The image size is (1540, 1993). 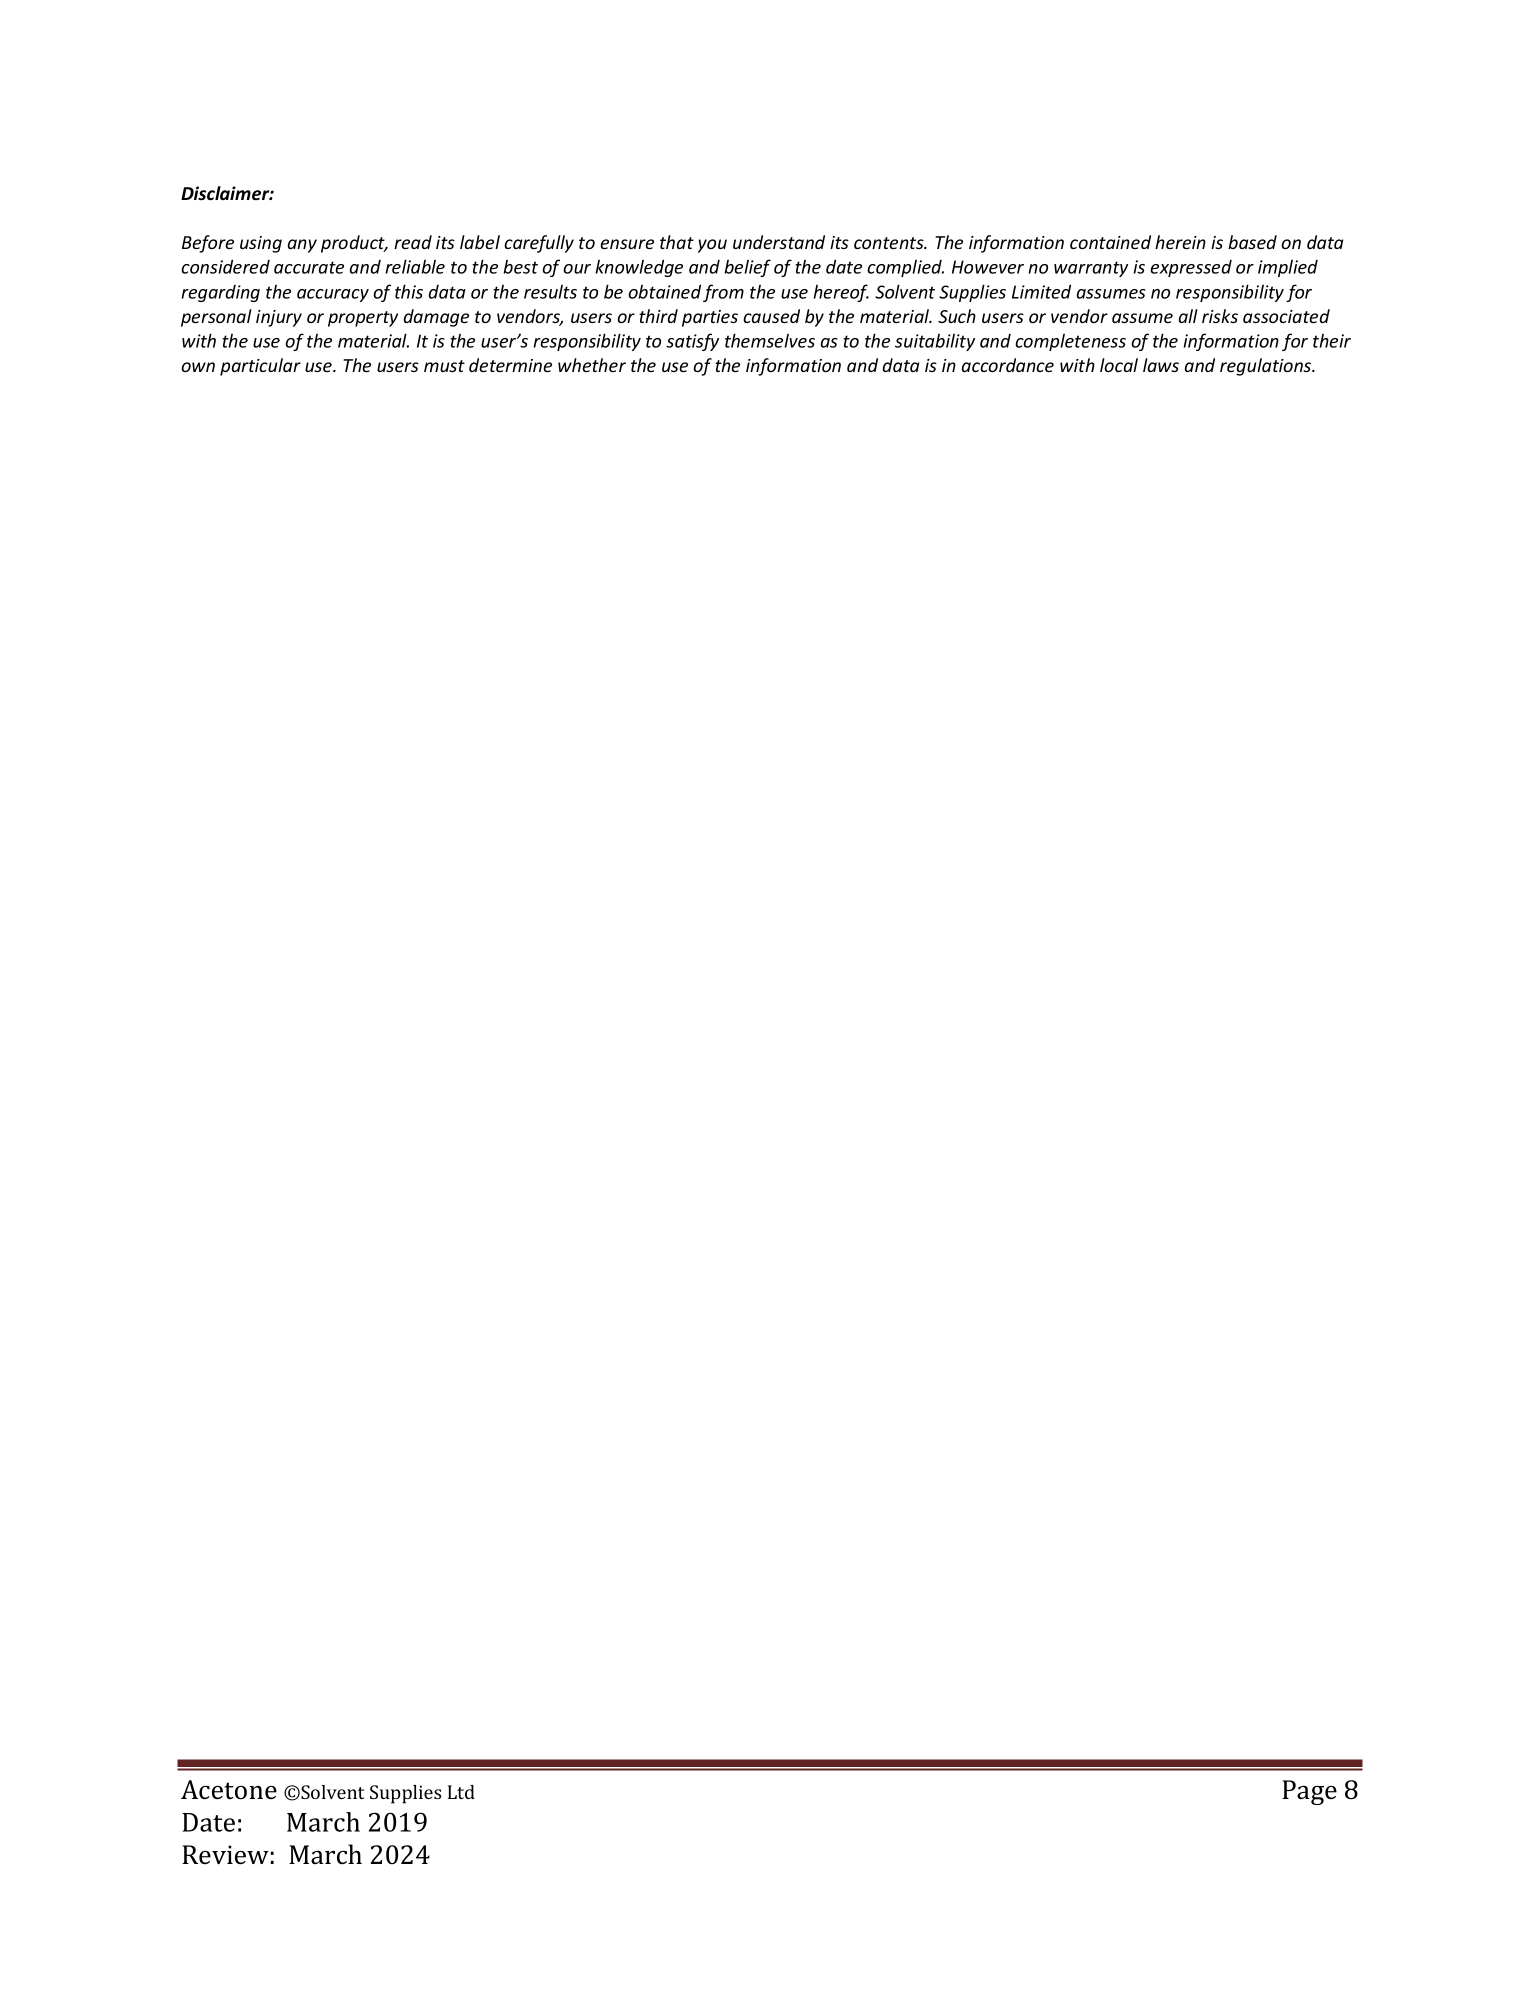 I want to click on whether, so click(x=592, y=365).
